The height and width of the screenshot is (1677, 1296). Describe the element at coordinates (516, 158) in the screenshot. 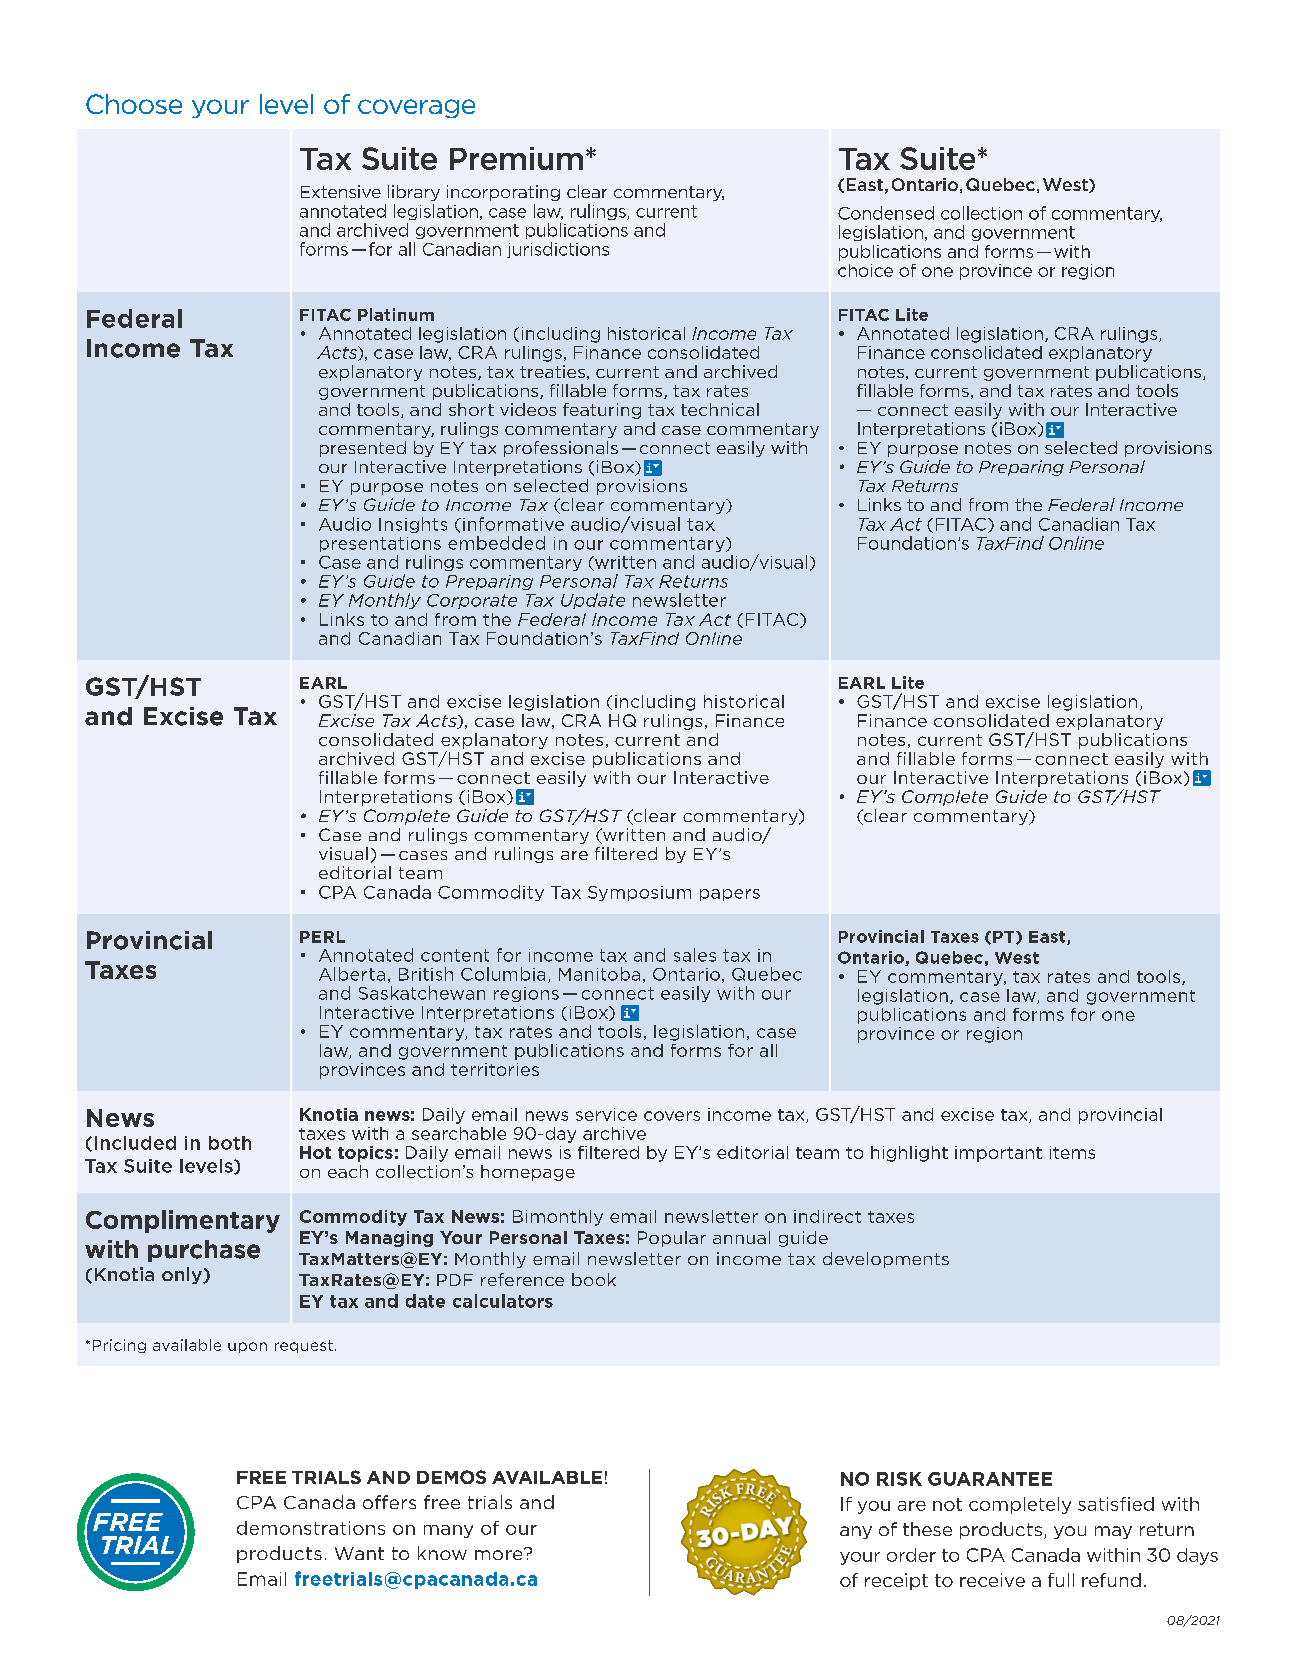

I see `Premium` at that location.
